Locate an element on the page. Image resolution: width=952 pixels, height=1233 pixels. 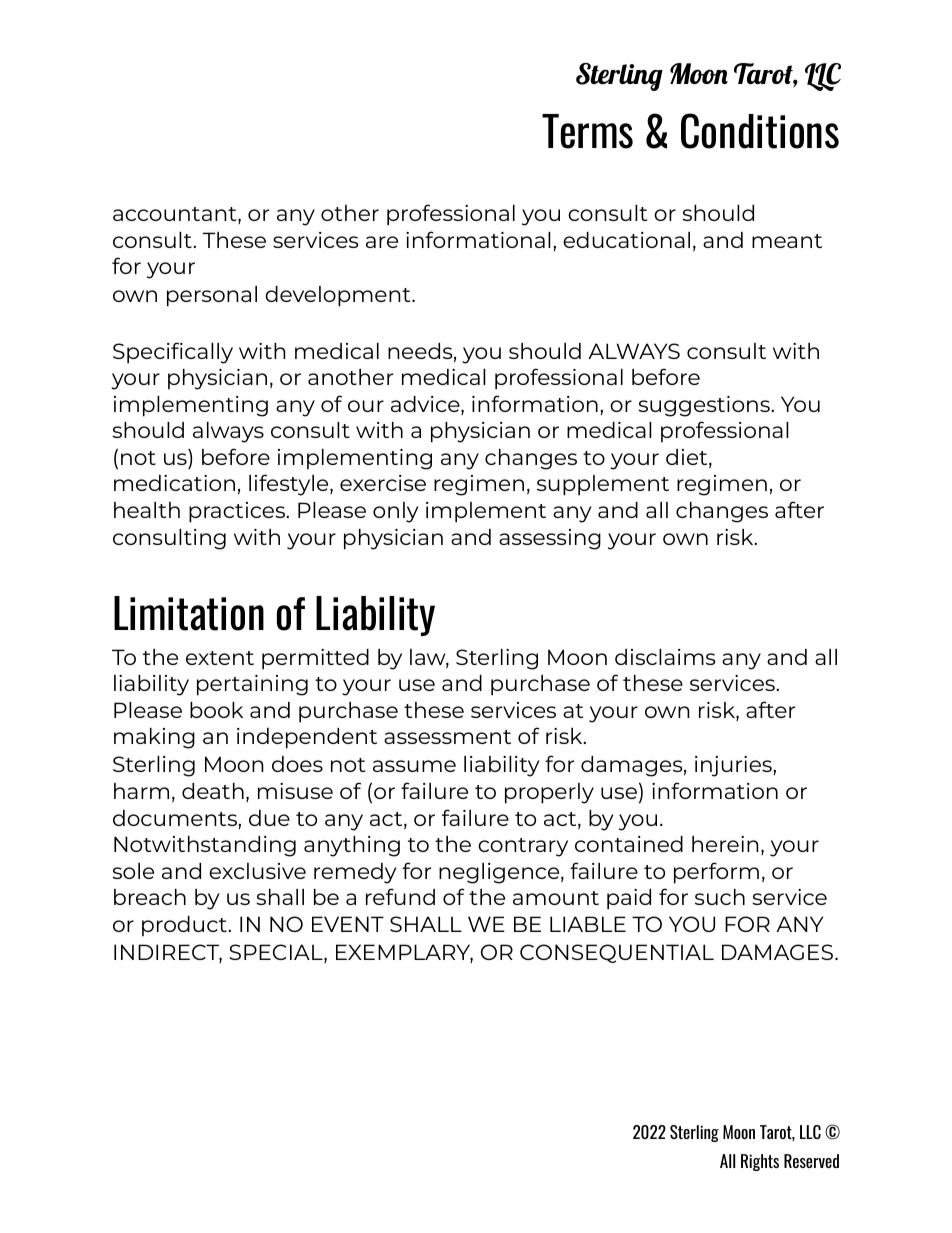
Terms is located at coordinates (587, 131).
